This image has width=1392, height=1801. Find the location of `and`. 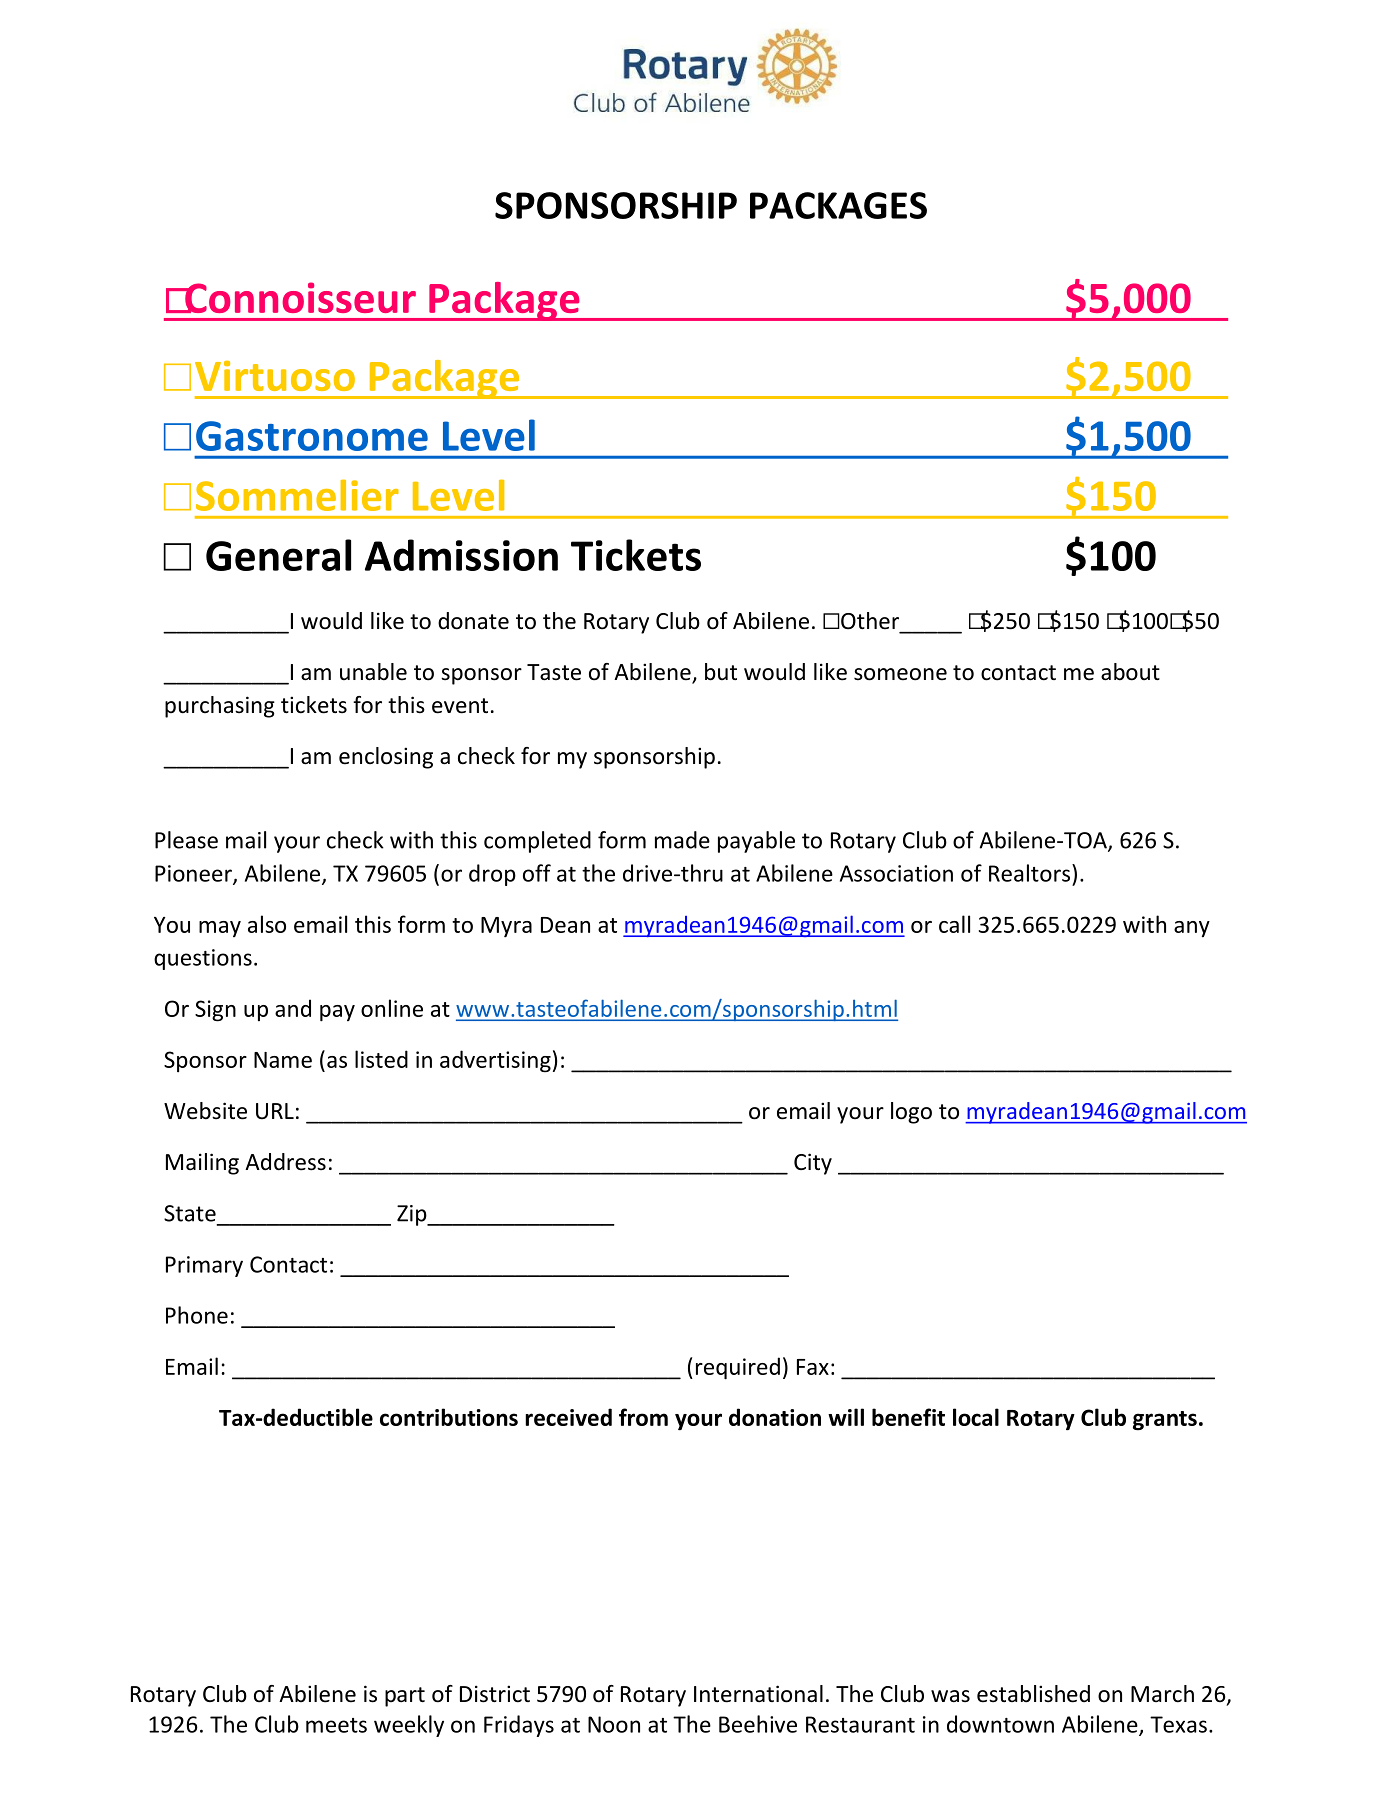

and is located at coordinates (293, 1008).
